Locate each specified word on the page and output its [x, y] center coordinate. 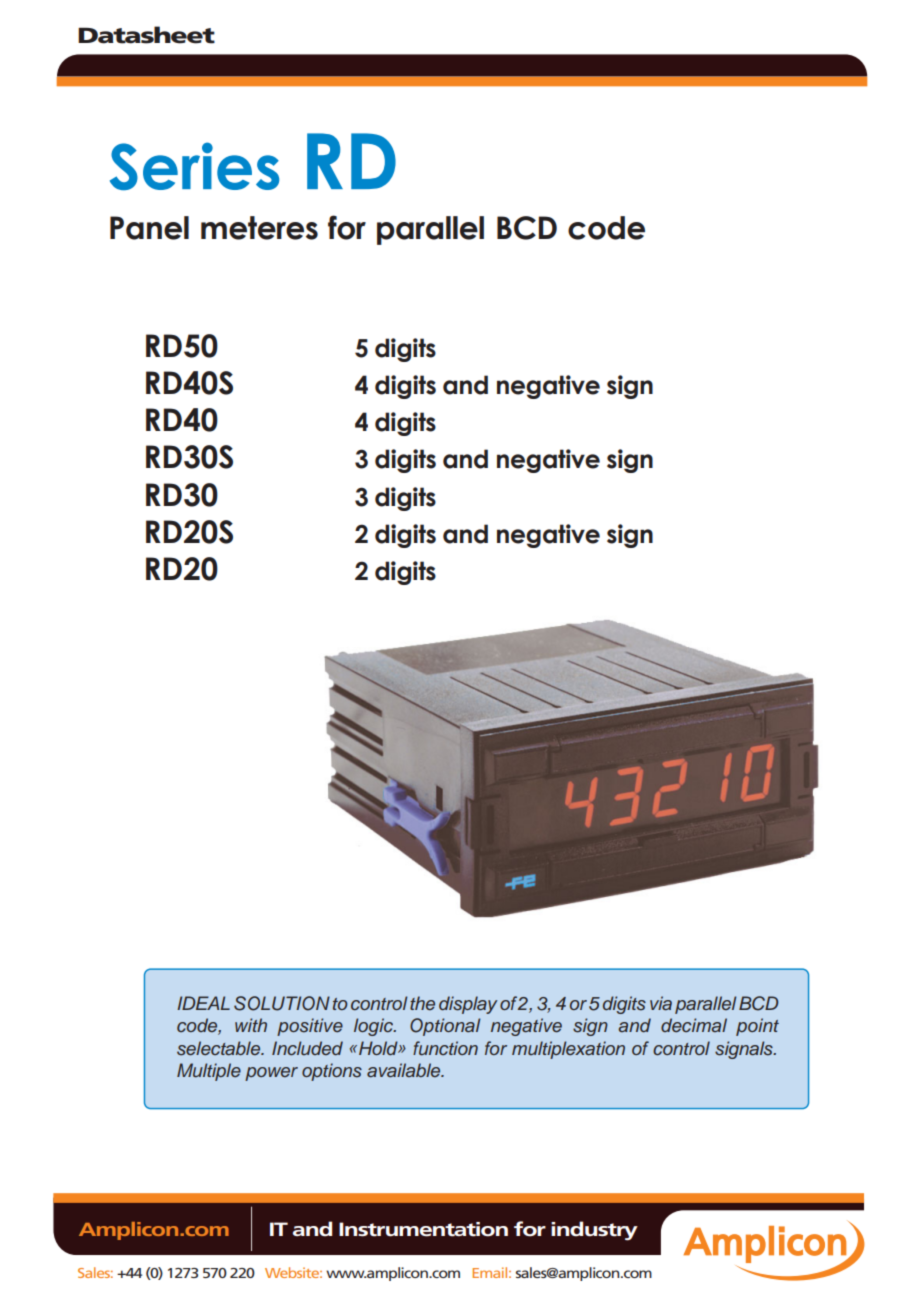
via [661, 1003]
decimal [694, 1025]
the [422, 1003]
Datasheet [146, 35]
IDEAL [203, 1003]
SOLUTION [282, 1003]
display [468, 1005]
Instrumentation [423, 1229]
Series [194, 166]
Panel [149, 228]
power [271, 1074]
